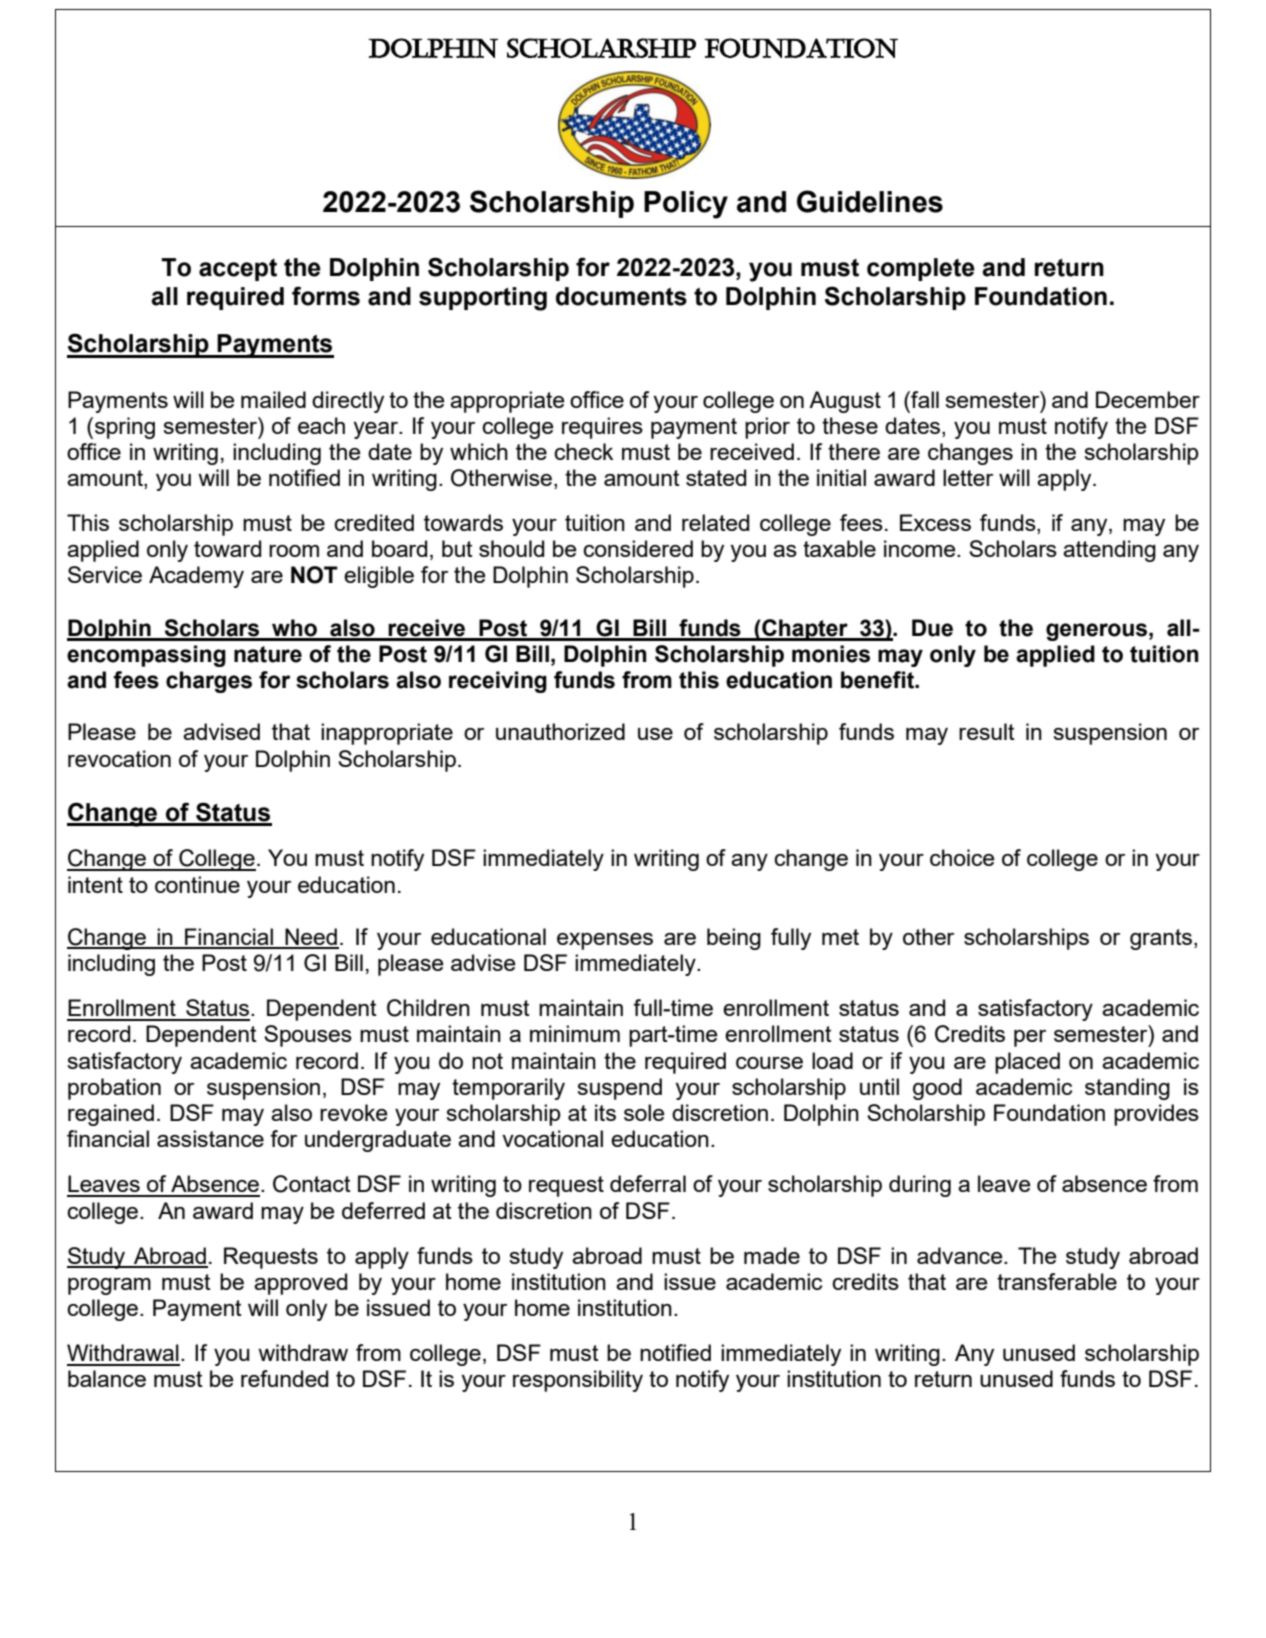 The width and height of the screenshot is (1266, 1638). What do you see at coordinates (1027, 1063) in the screenshot?
I see `placed` at bounding box center [1027, 1063].
